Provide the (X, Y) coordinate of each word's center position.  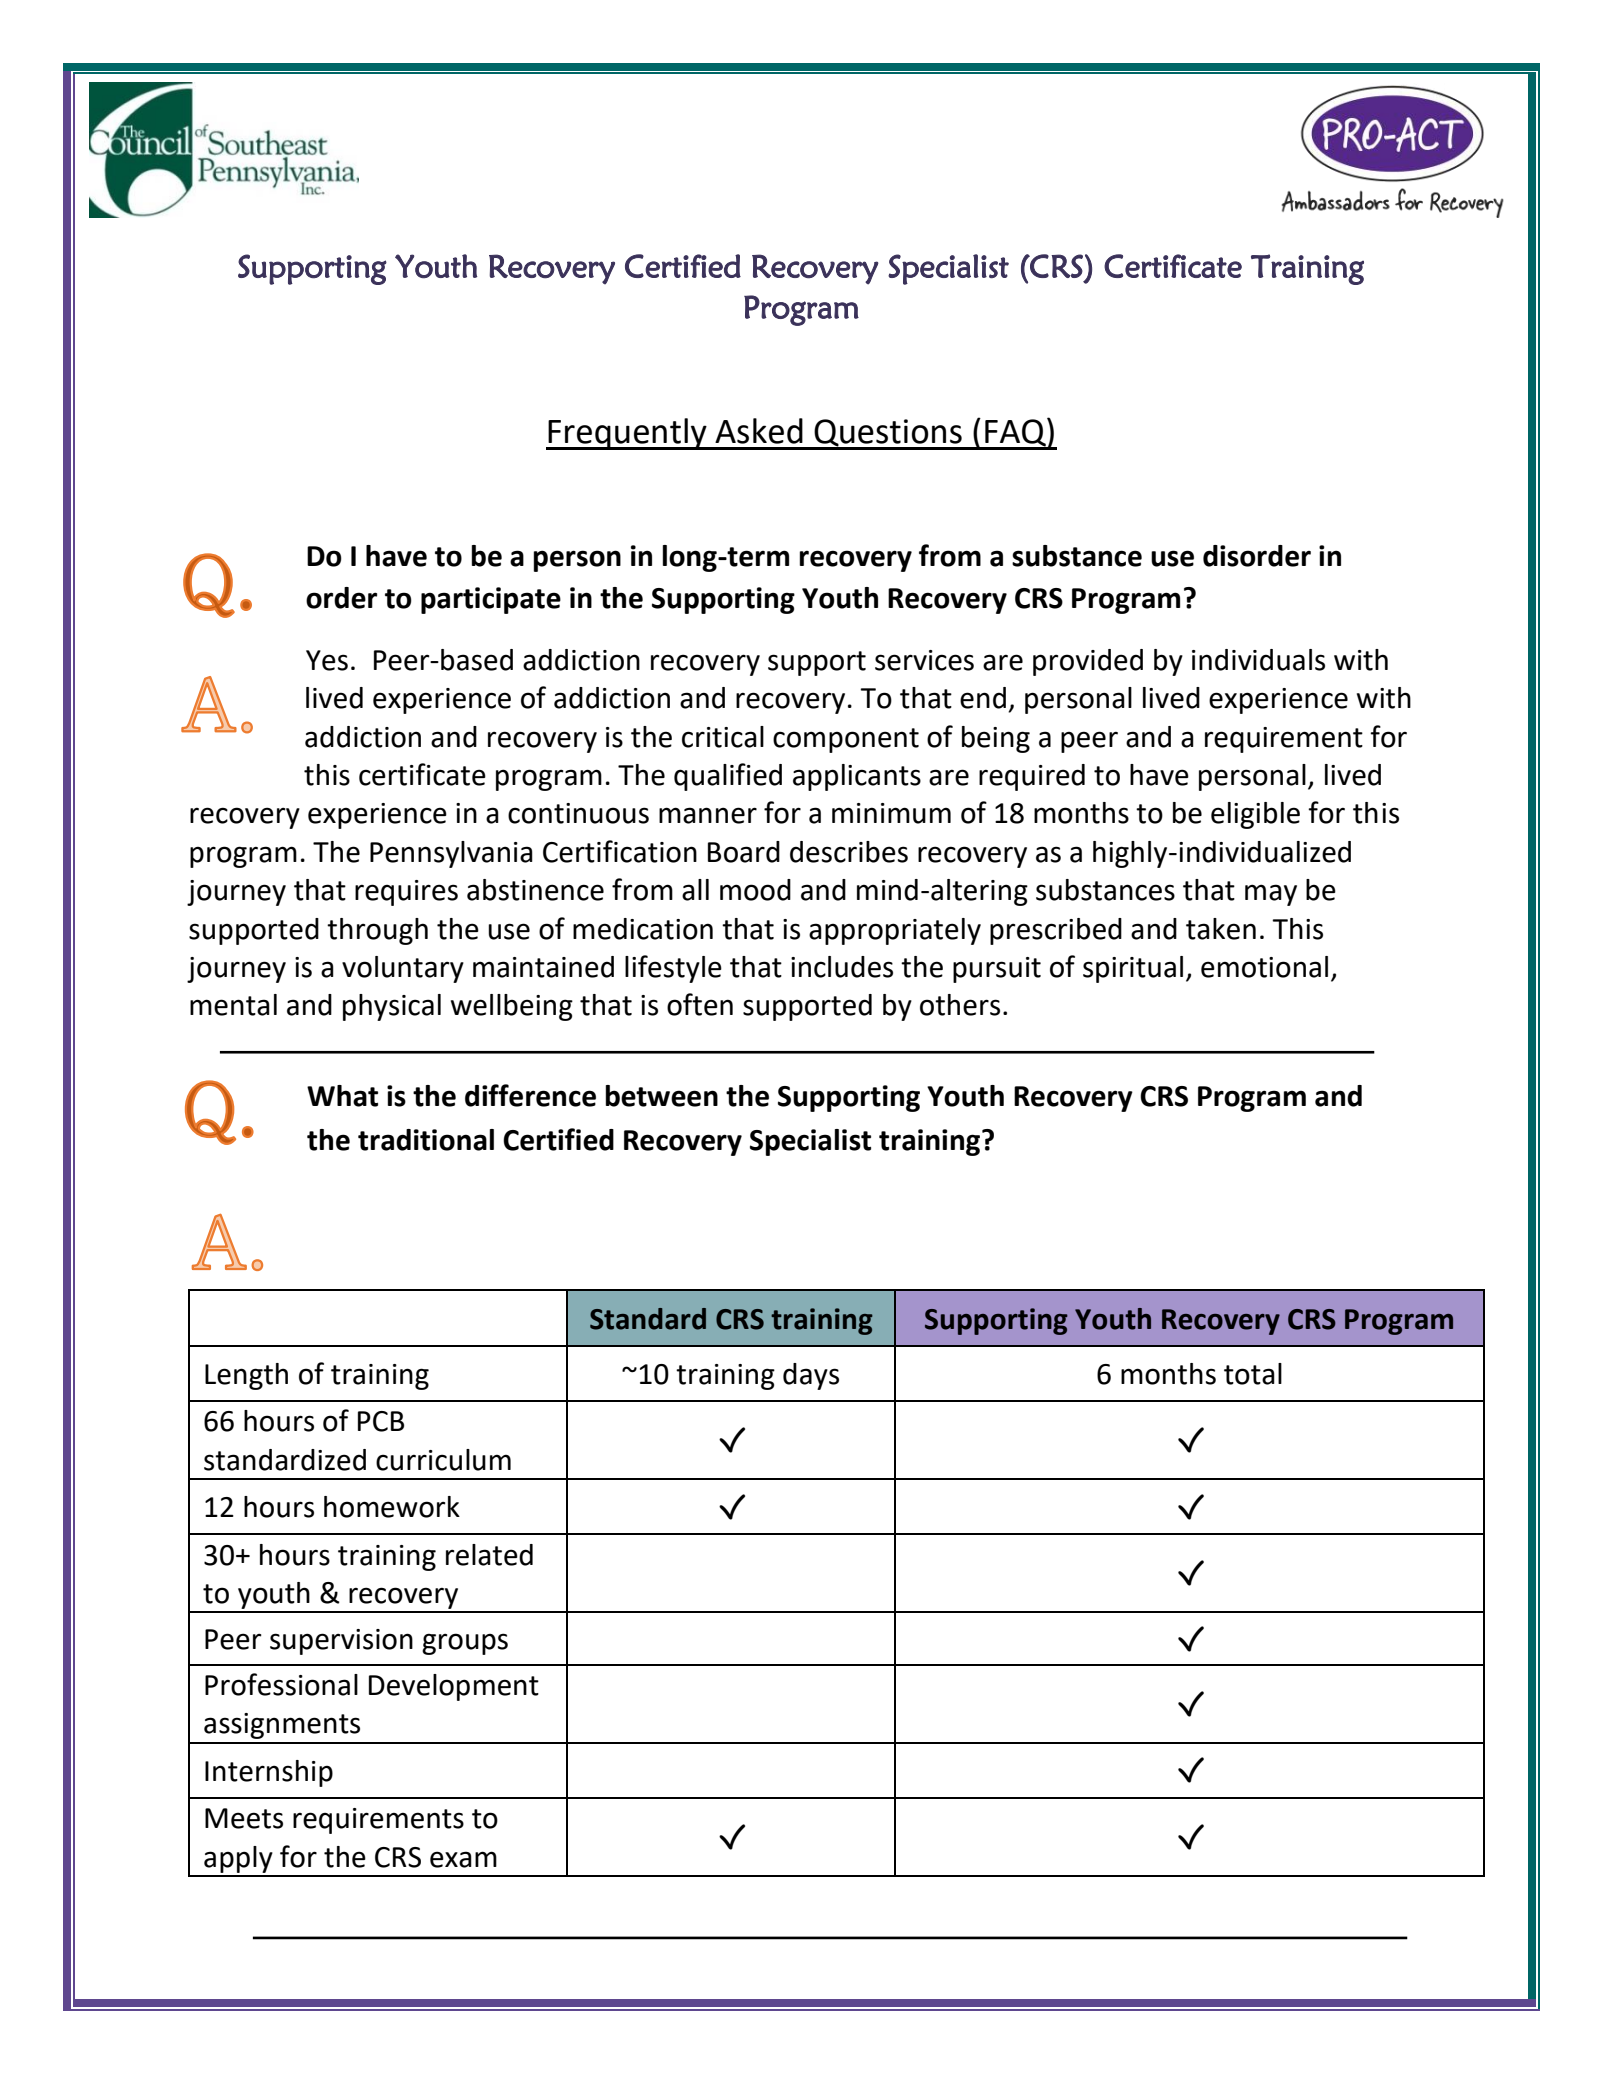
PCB (381, 1421)
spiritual (1133, 969)
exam (463, 1859)
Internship (269, 1773)
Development (454, 1687)
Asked (759, 431)
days (811, 1376)
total (1253, 1374)
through (377, 931)
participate (491, 600)
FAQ (1015, 433)
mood (755, 890)
